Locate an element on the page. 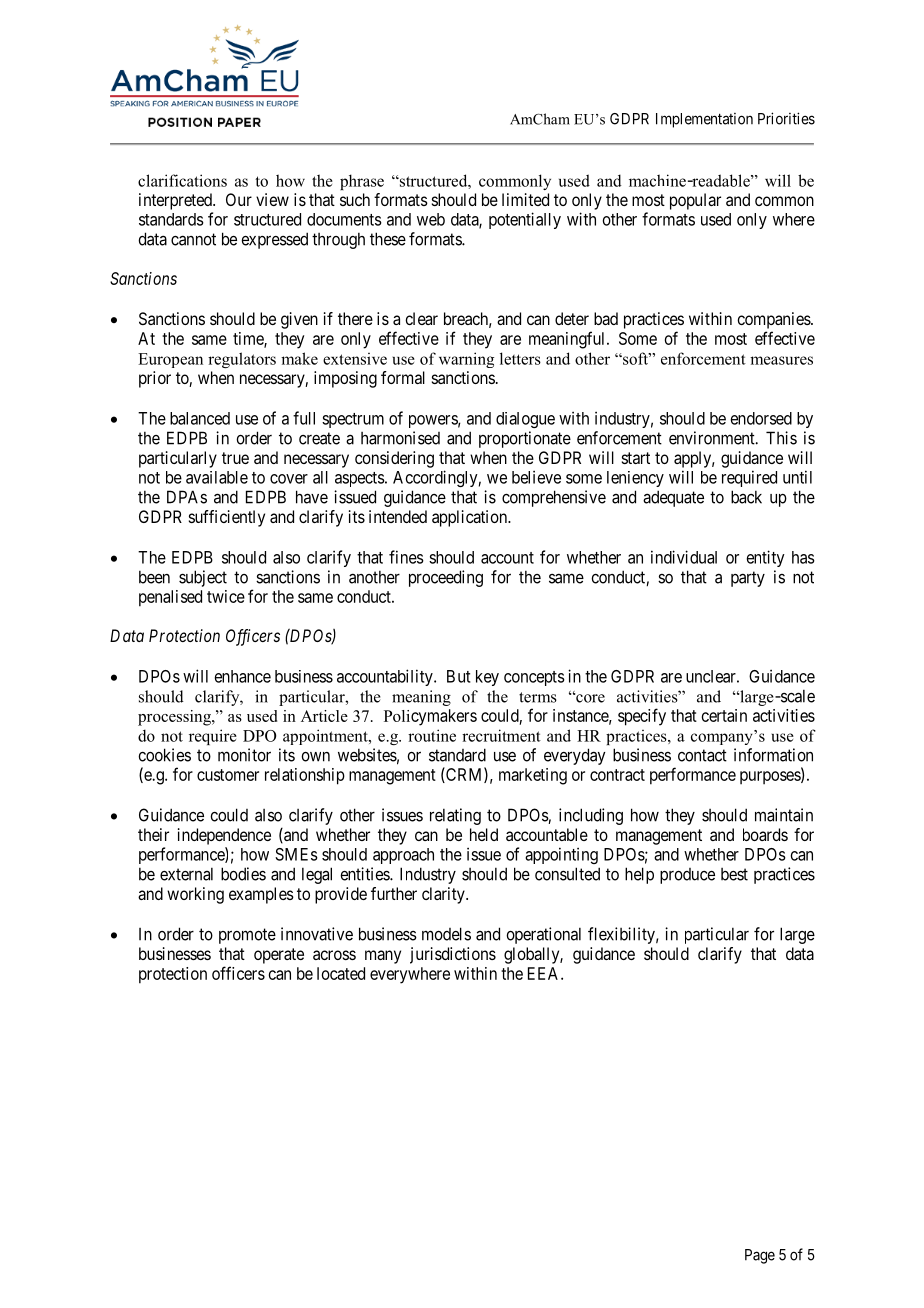 The image size is (924, 1308). bodies is located at coordinates (243, 874).
